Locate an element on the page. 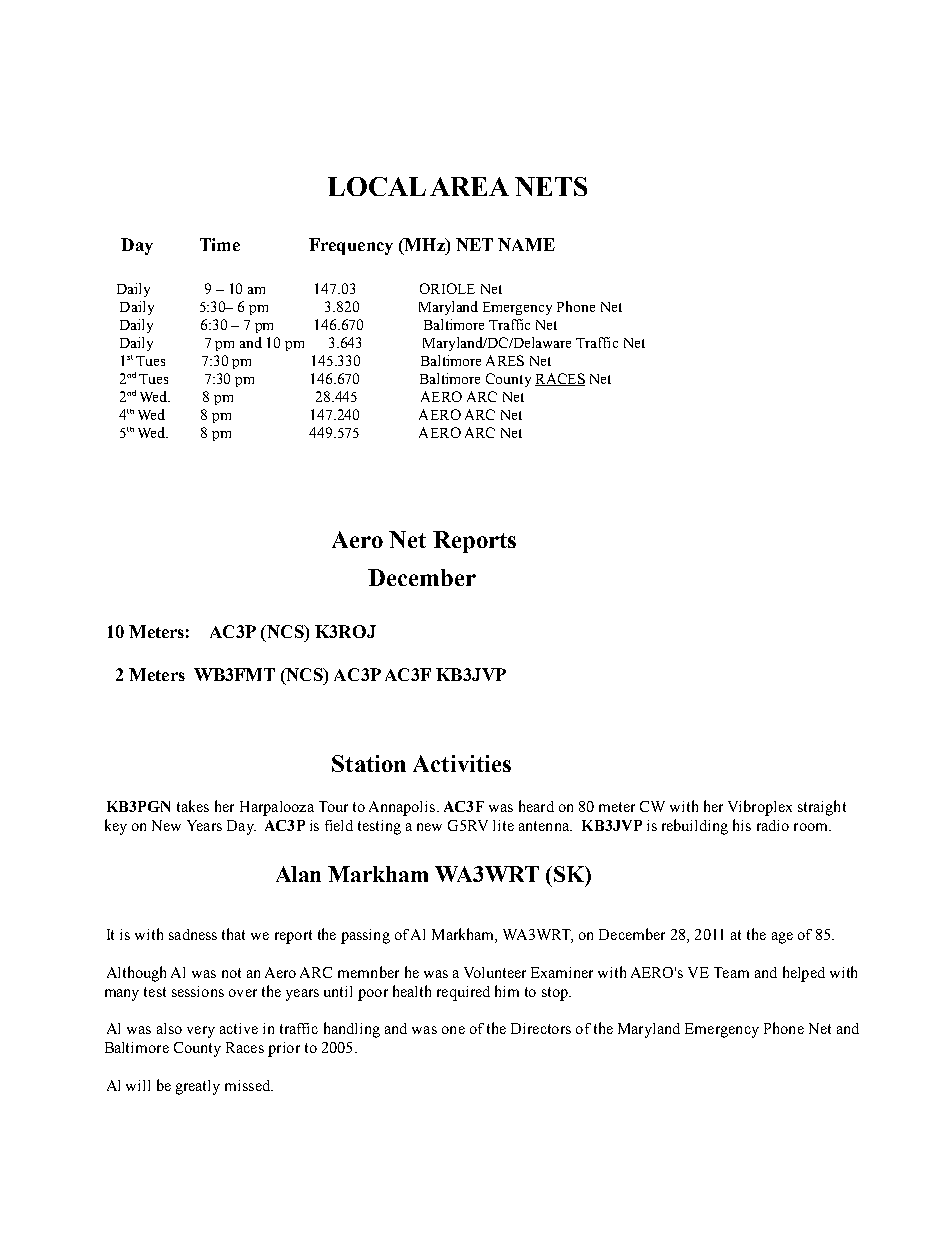  takes is located at coordinates (193, 806).
